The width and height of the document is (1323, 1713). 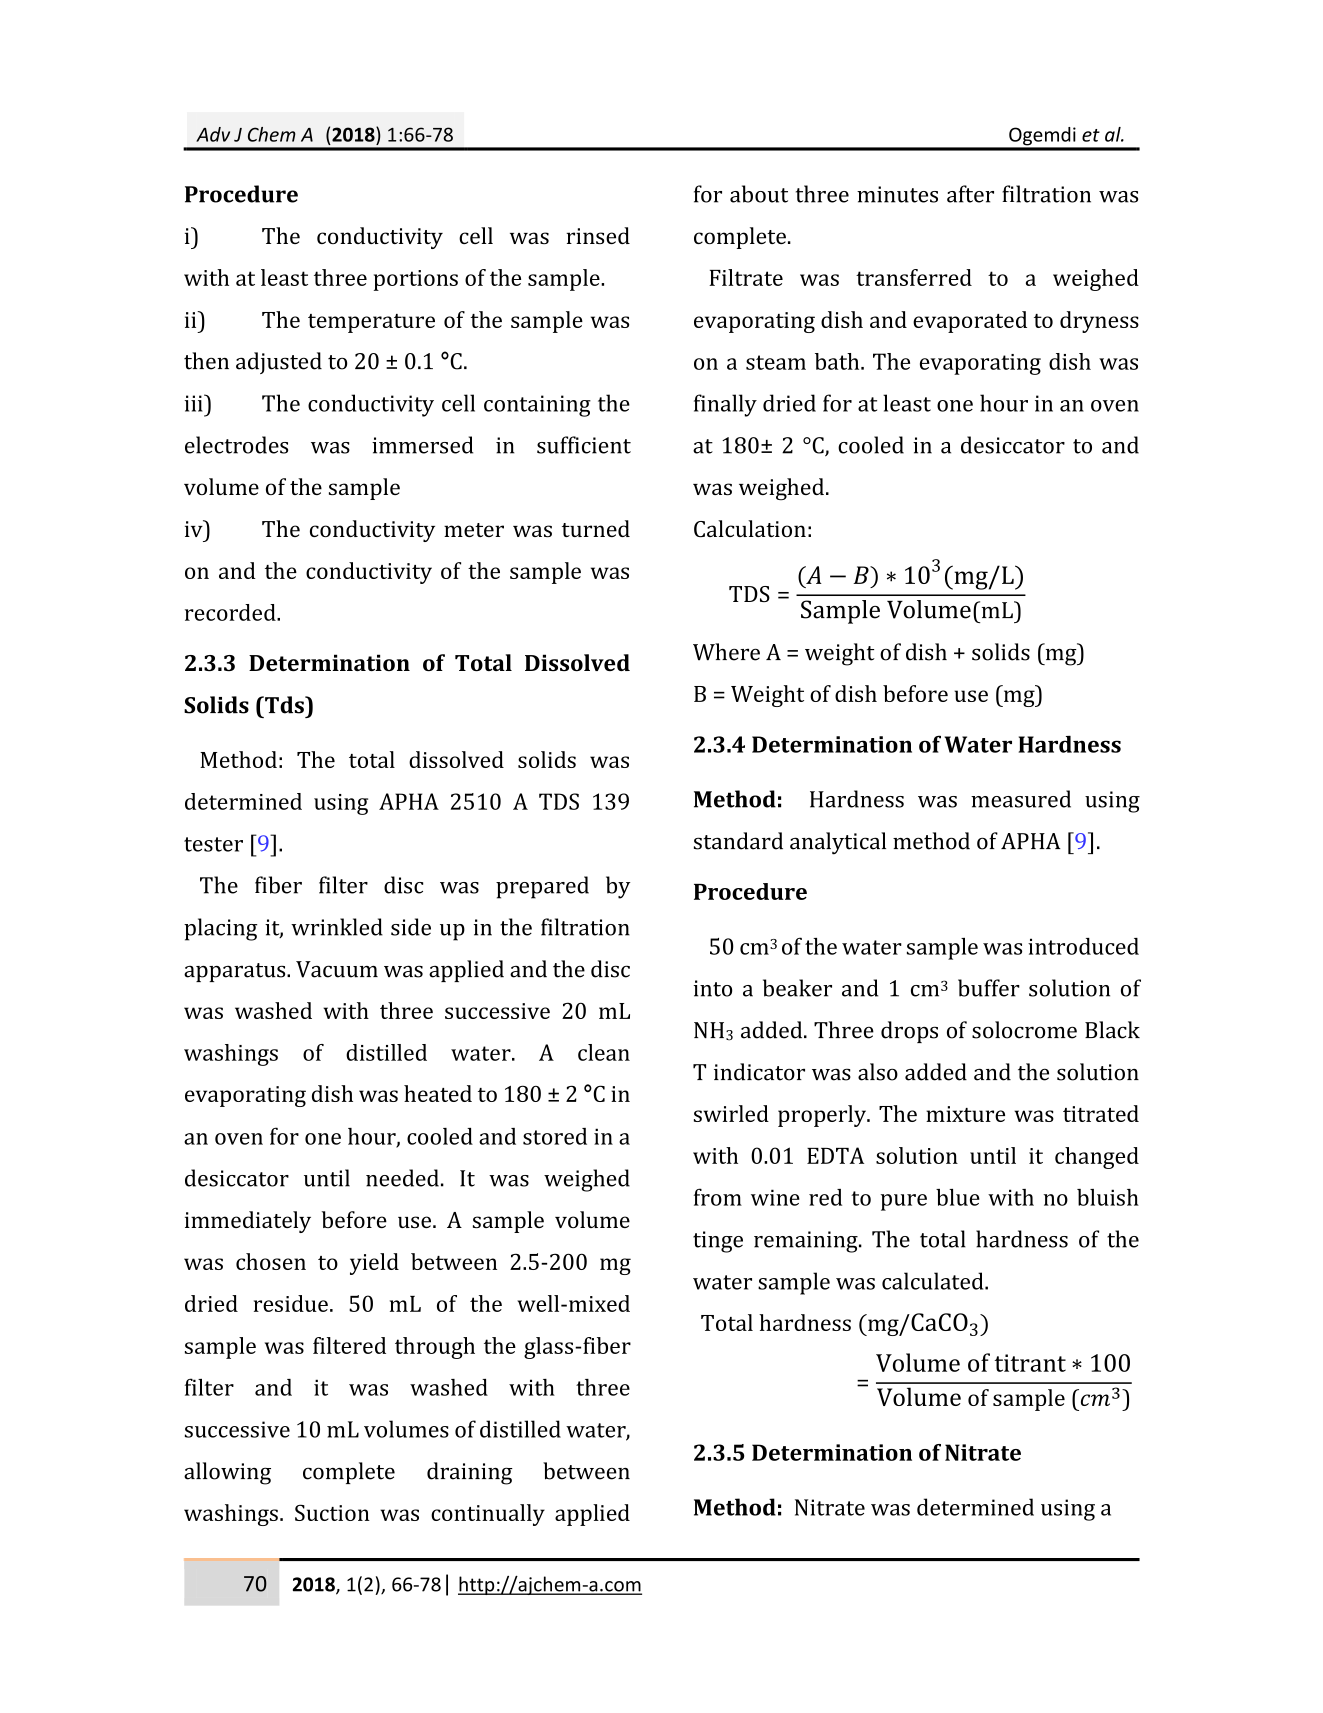 What do you see at coordinates (970, 194) in the document?
I see `after` at bounding box center [970, 194].
